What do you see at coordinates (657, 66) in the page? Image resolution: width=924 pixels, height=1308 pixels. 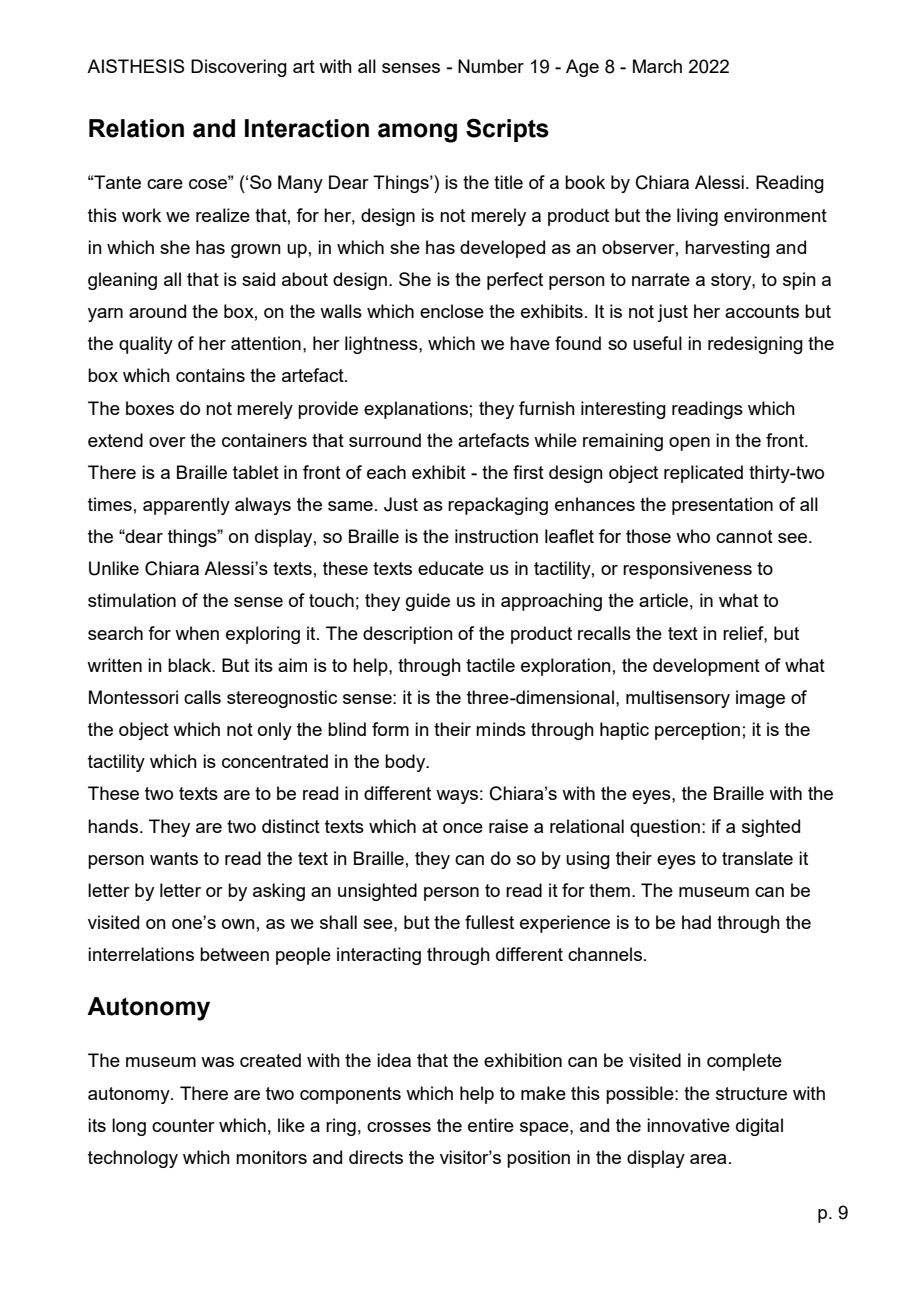 I see `March` at bounding box center [657, 66].
